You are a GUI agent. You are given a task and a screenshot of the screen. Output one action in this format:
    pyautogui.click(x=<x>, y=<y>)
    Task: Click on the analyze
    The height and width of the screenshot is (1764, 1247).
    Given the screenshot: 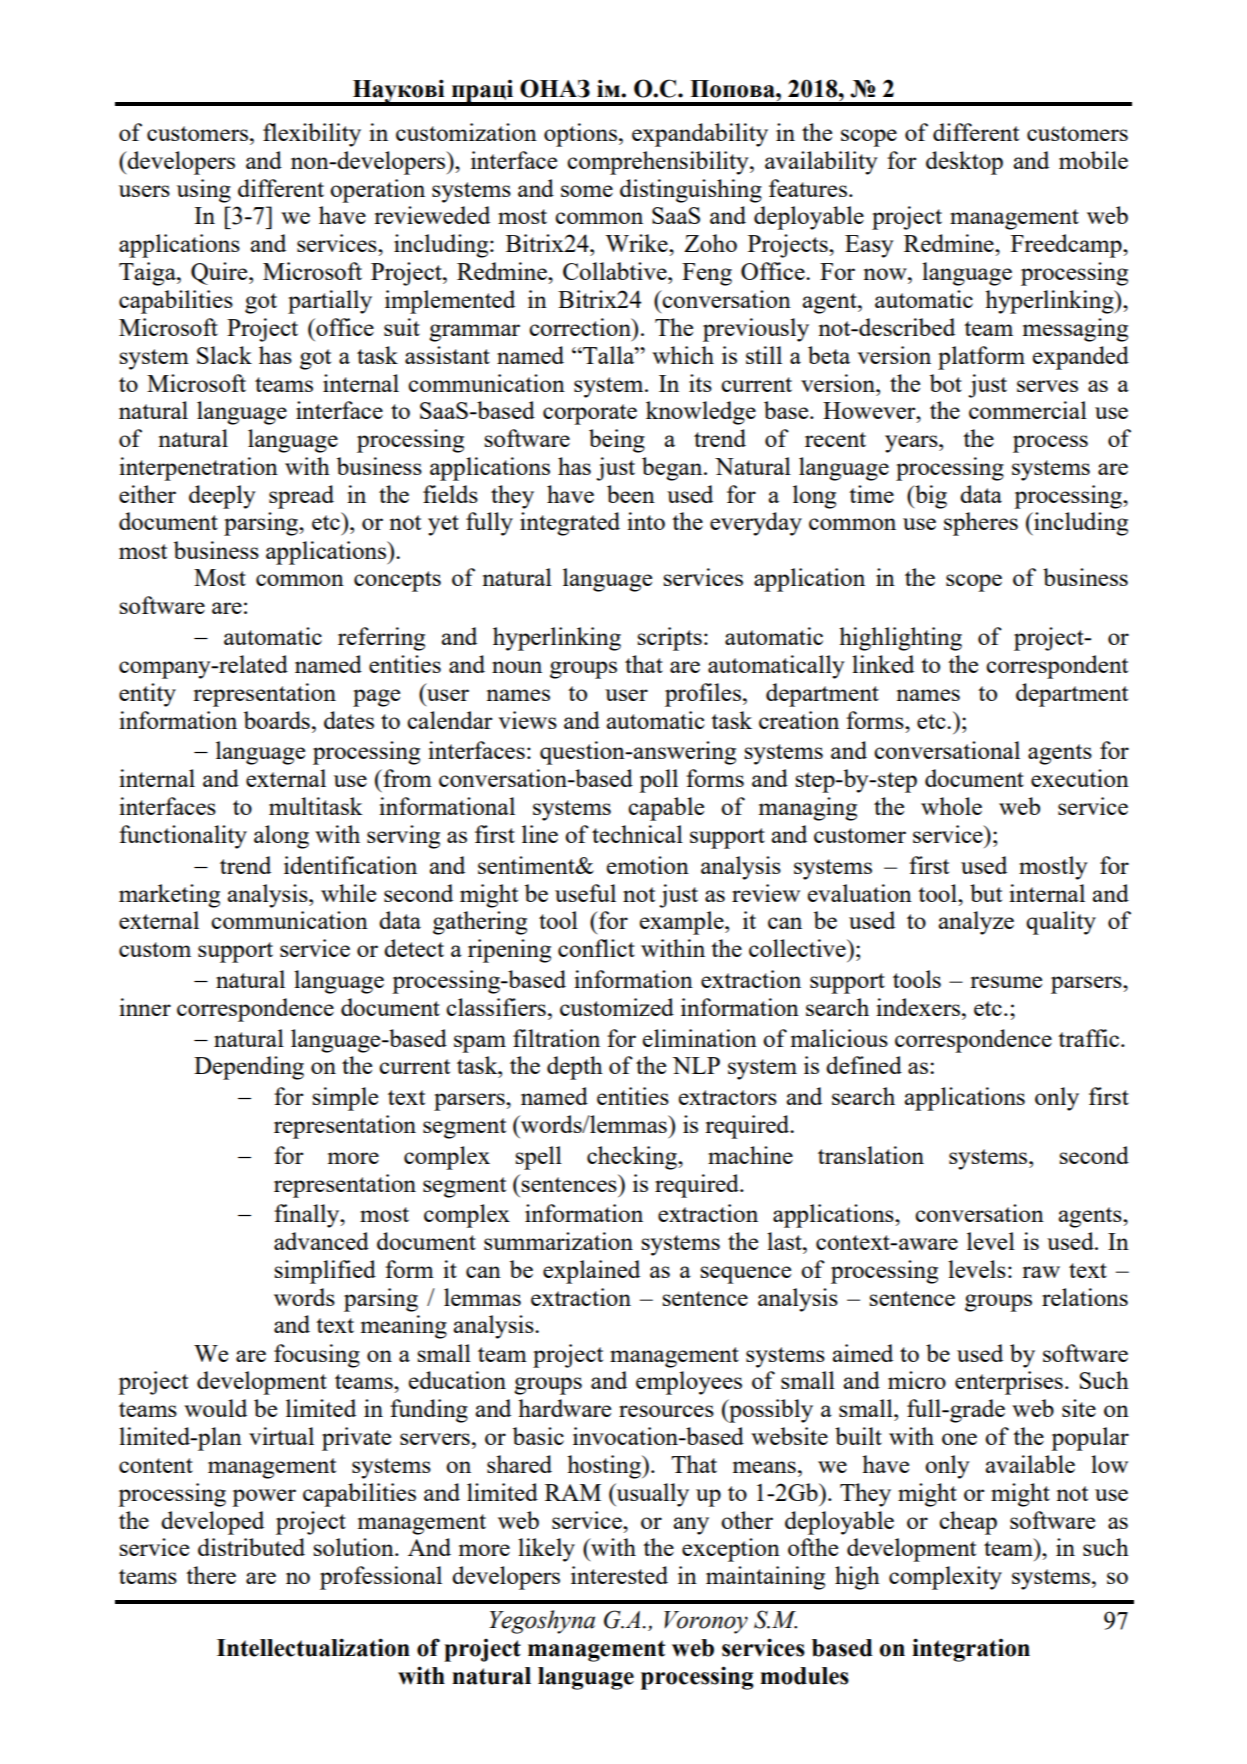 What is the action you would take?
    pyautogui.click(x=976, y=923)
